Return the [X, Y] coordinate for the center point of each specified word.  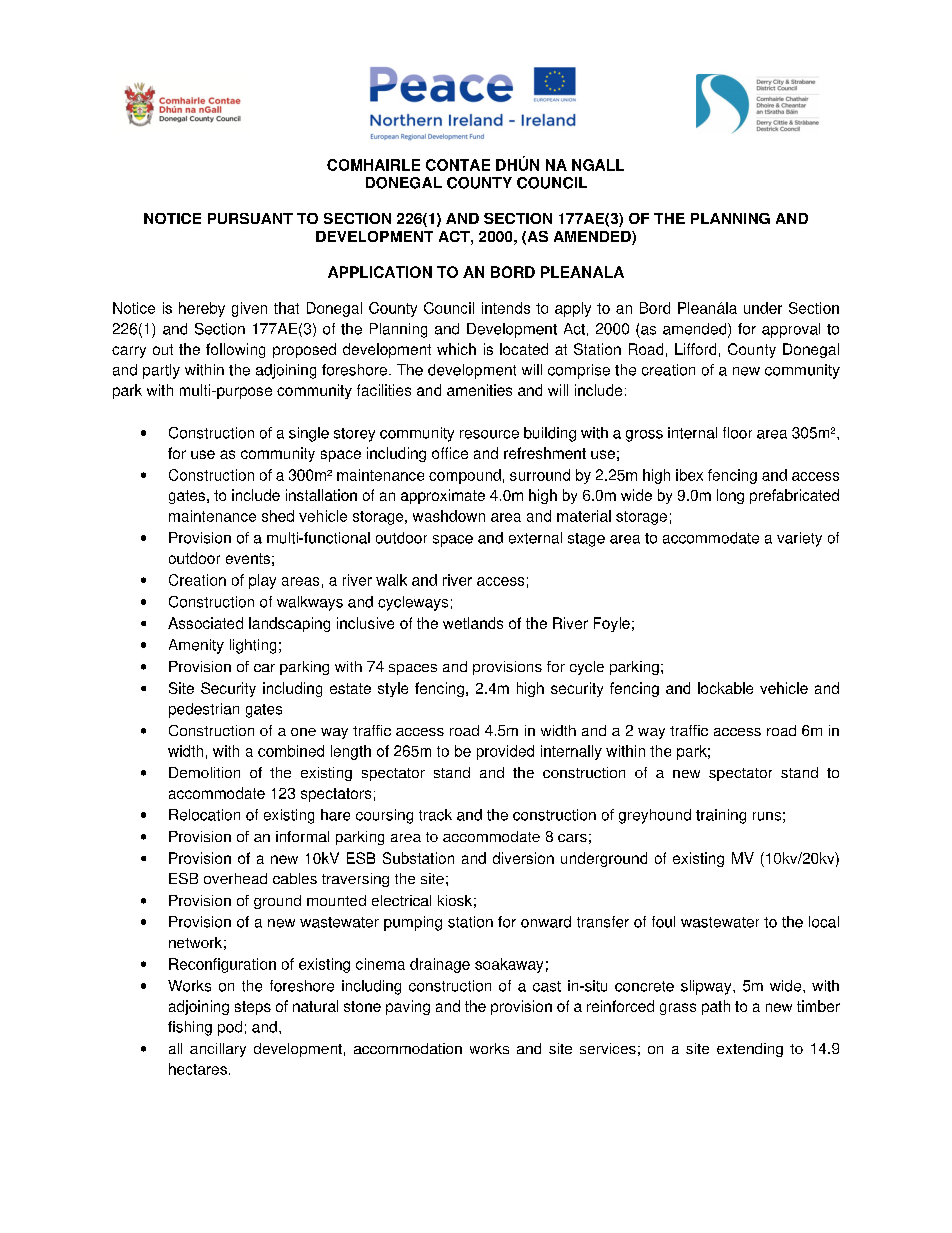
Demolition [204, 772]
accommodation [408, 1048]
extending [750, 1050]
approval [791, 330]
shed [278, 516]
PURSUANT [250, 218]
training [721, 816]
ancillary [218, 1050]
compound [465, 476]
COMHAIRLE [373, 165]
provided [505, 752]
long [730, 496]
